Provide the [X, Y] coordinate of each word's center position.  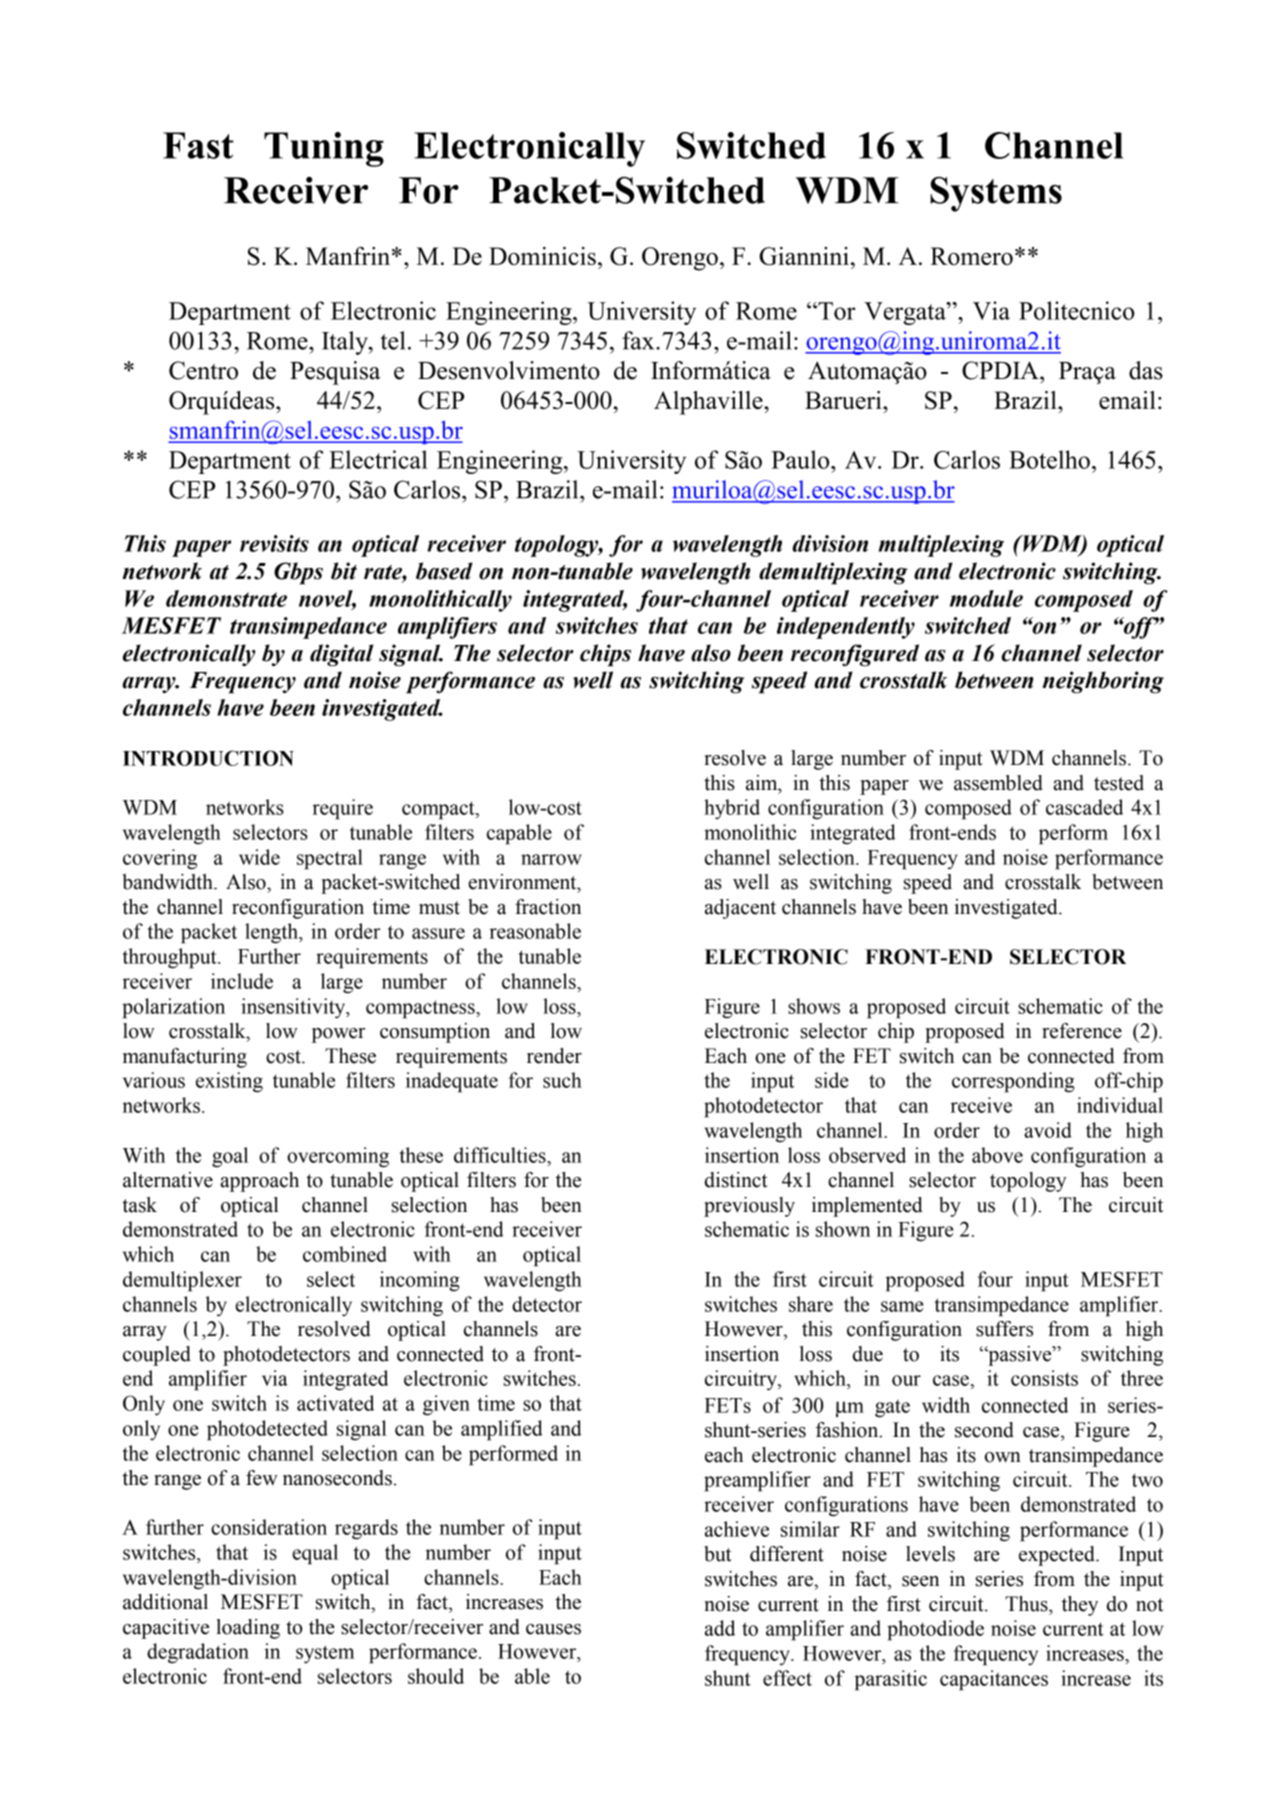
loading [248, 1629]
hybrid [732, 809]
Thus [1027, 1604]
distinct [736, 1180]
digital [341, 655]
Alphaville [709, 403]
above [997, 1155]
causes [553, 1629]
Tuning [324, 149]
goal [230, 1157]
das [1146, 370]
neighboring [1103, 682]
